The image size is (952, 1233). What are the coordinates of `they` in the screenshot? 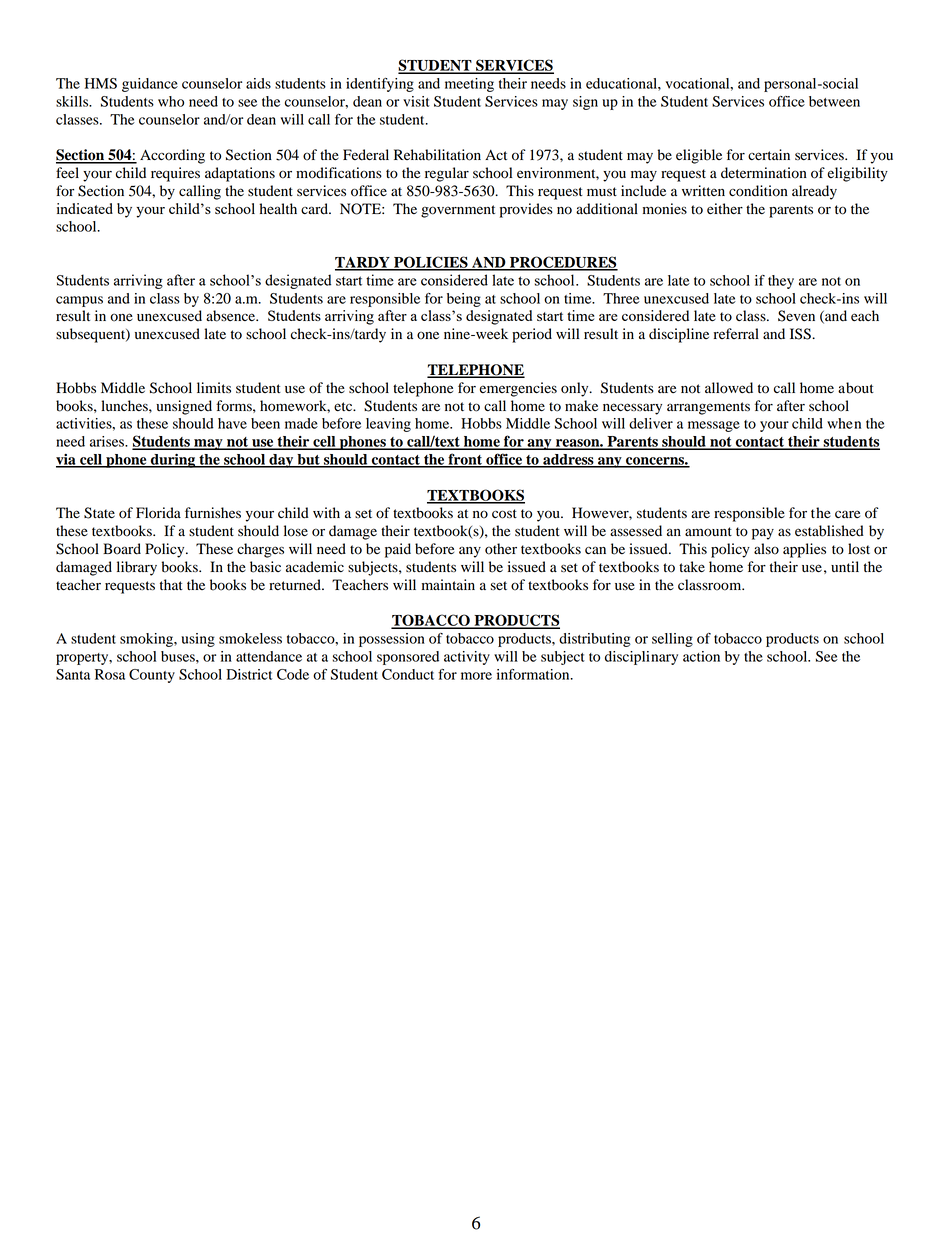 It's located at (781, 282).
